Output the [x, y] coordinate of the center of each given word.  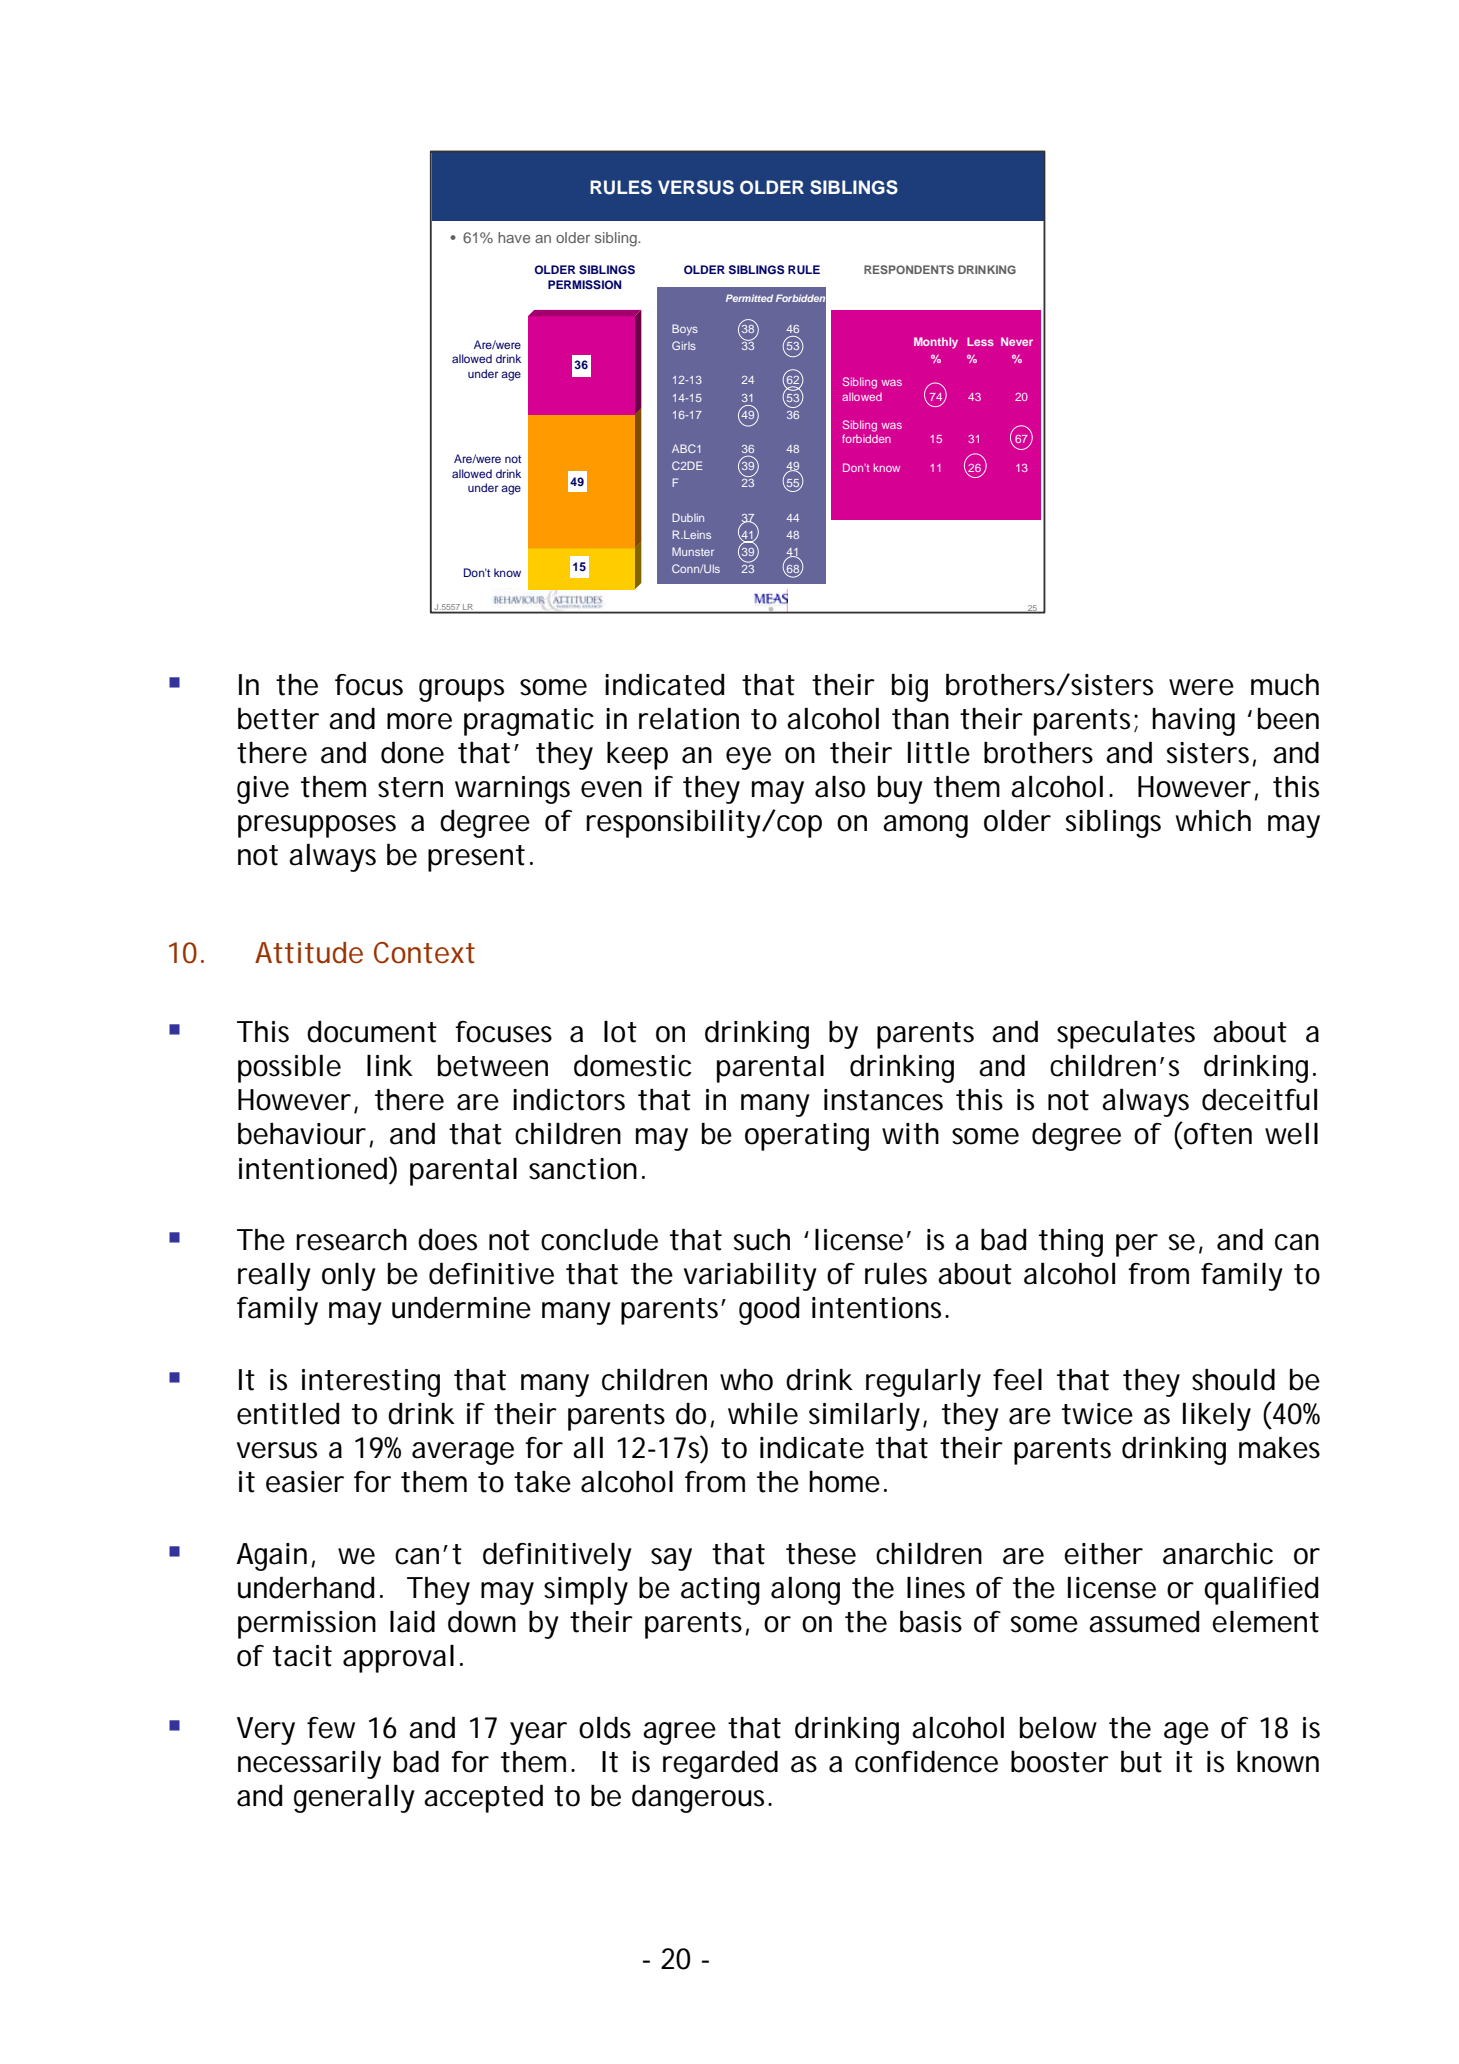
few [331, 1728]
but [1141, 1761]
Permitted [749, 298]
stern [410, 787]
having [1193, 722]
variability [750, 1276]
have [514, 237]
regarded [720, 1764]
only [349, 1277]
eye [748, 758]
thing [1071, 1243]
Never [1017, 341]
